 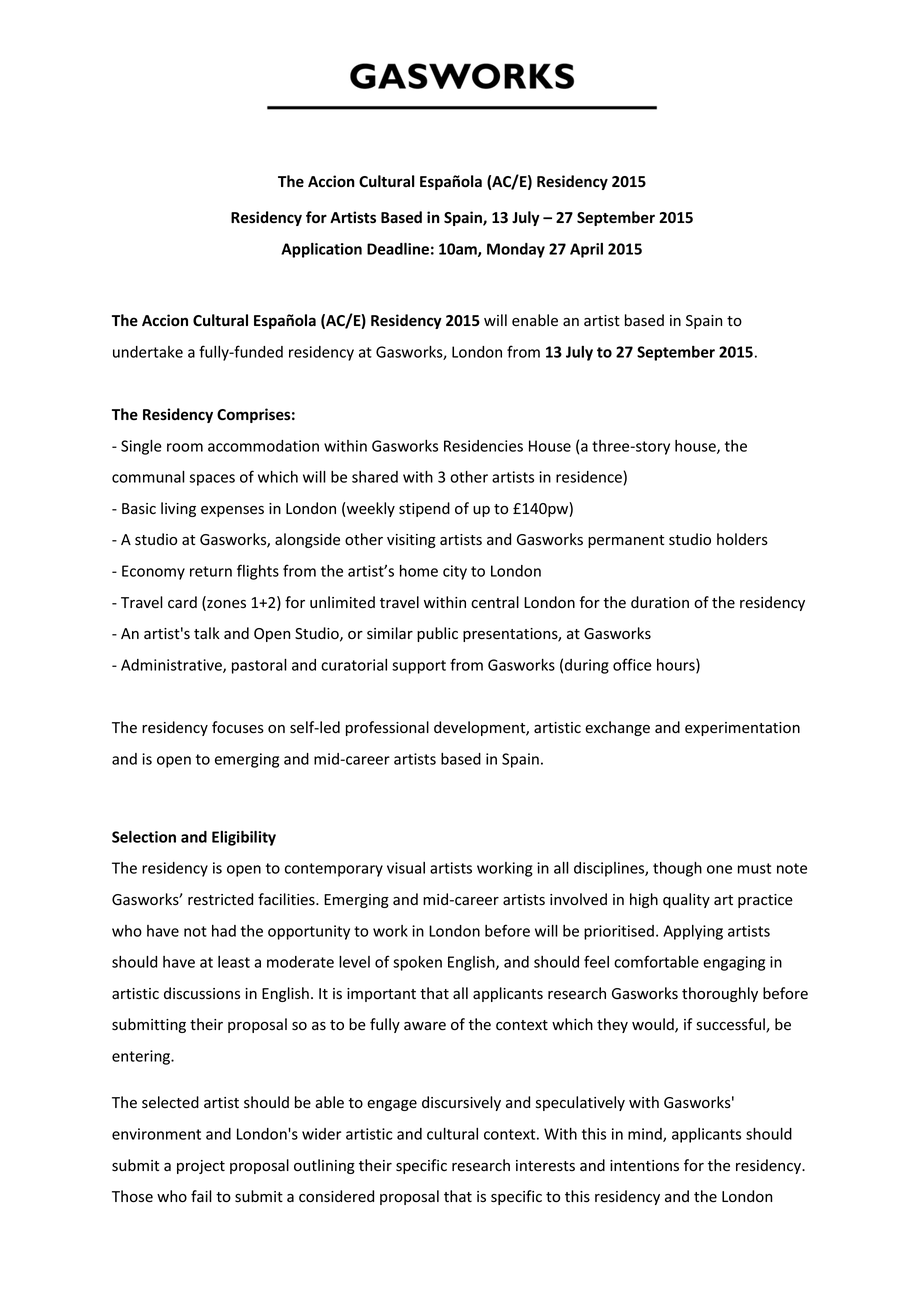 What do you see at coordinates (321, 250) in the screenshot?
I see `Application` at bounding box center [321, 250].
